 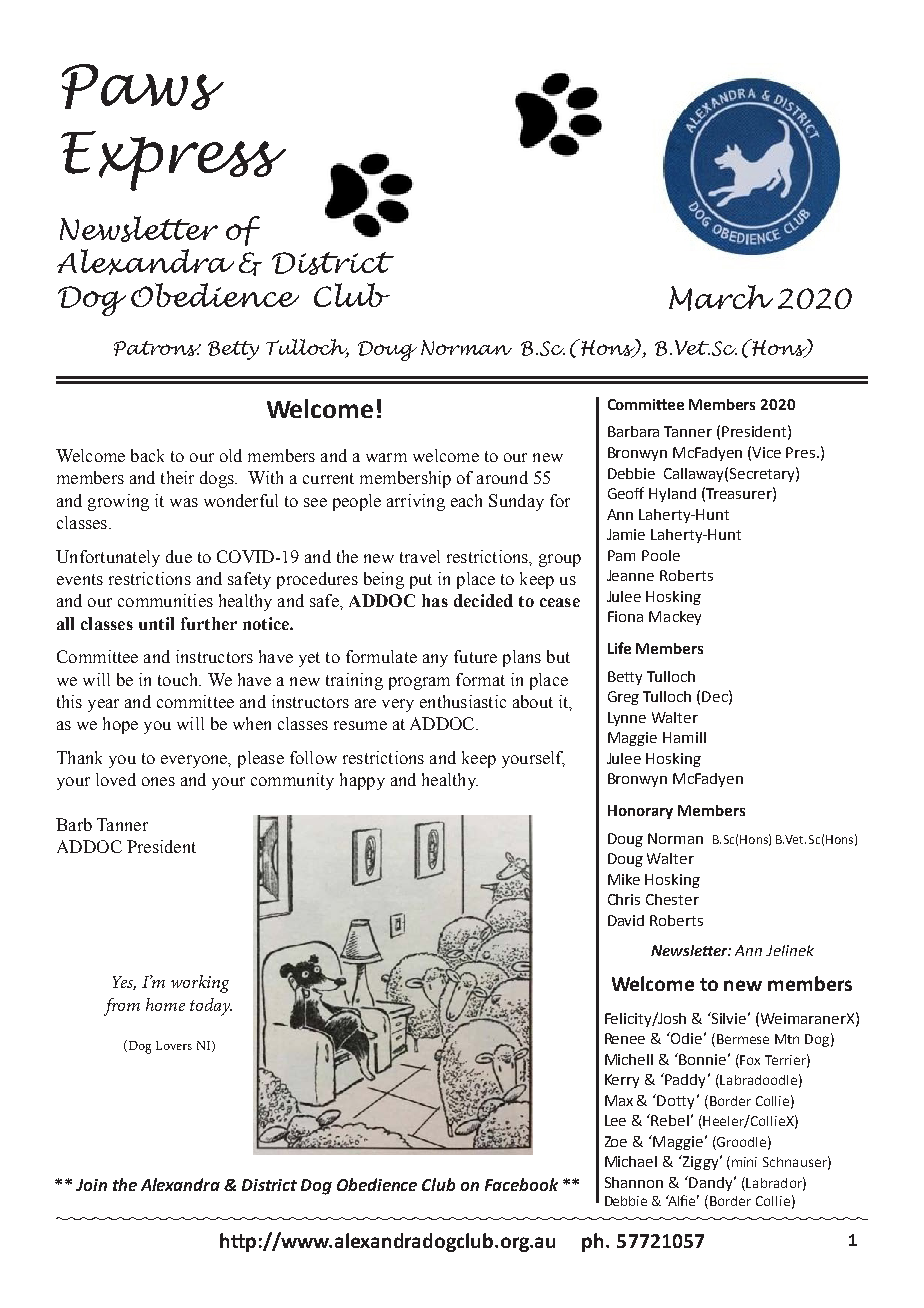 I want to click on Mackey, so click(x=675, y=618).
